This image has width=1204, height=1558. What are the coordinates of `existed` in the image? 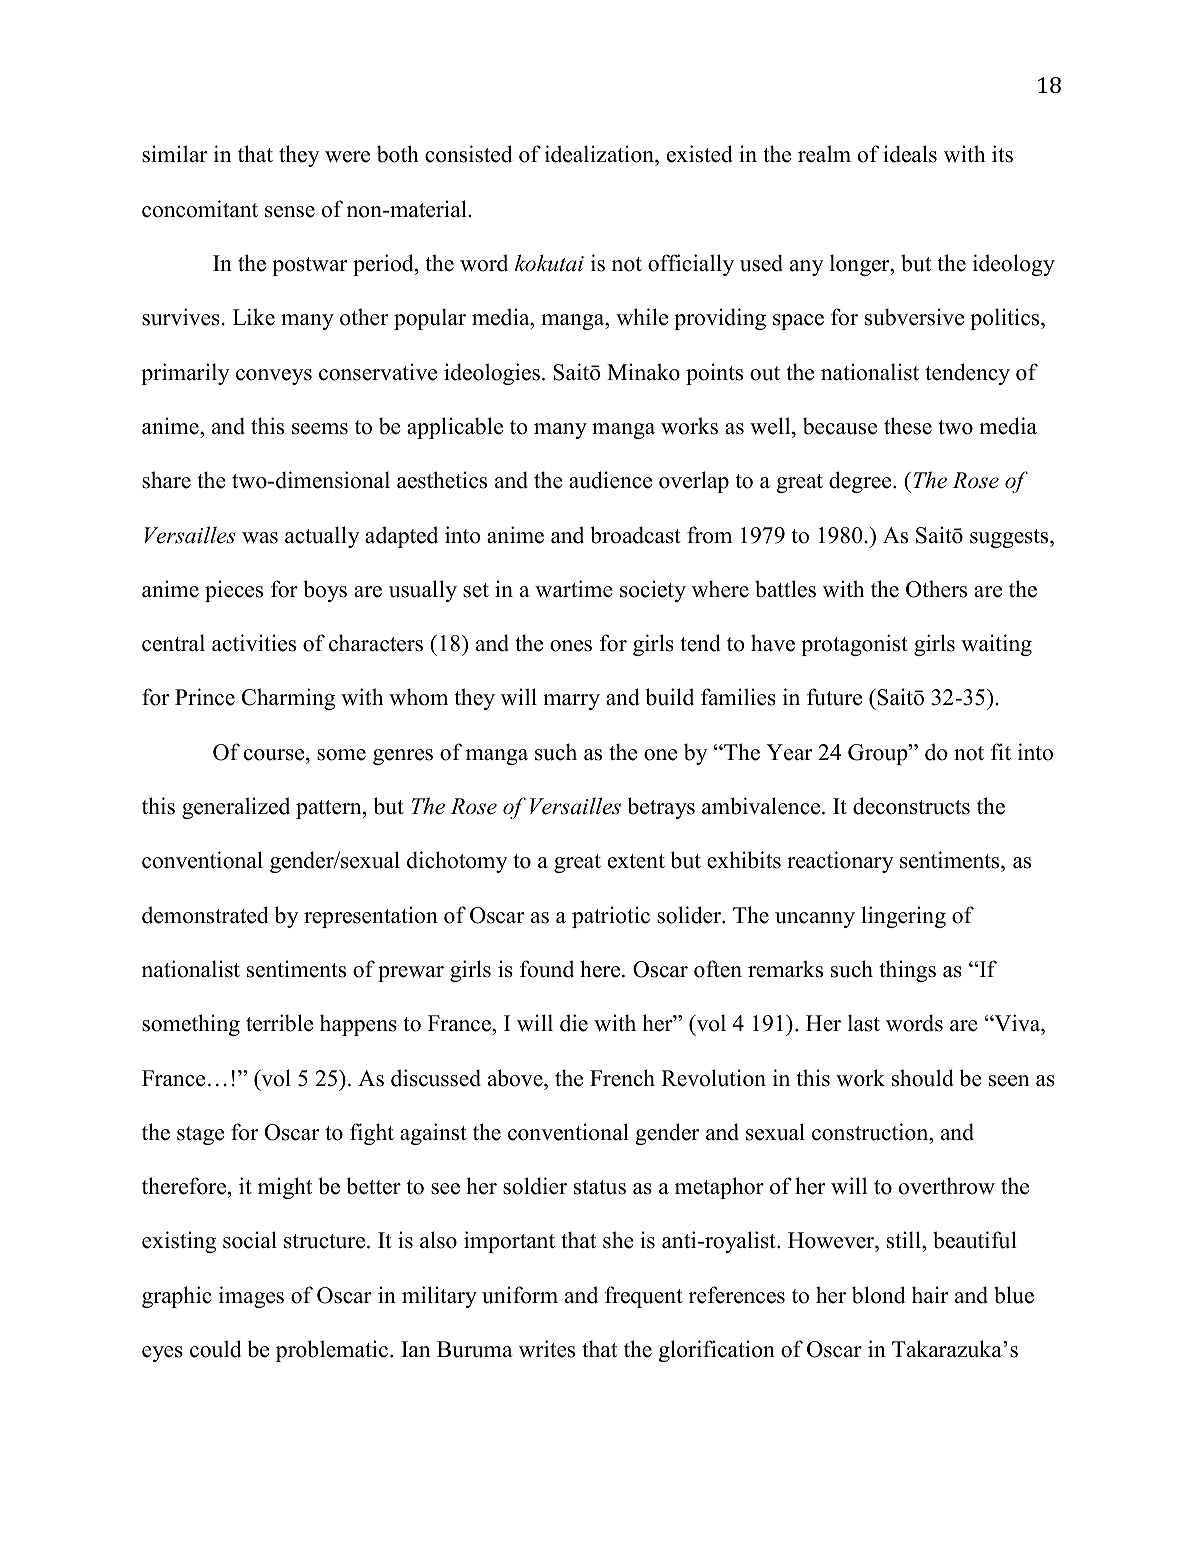 It's located at (700, 154).
